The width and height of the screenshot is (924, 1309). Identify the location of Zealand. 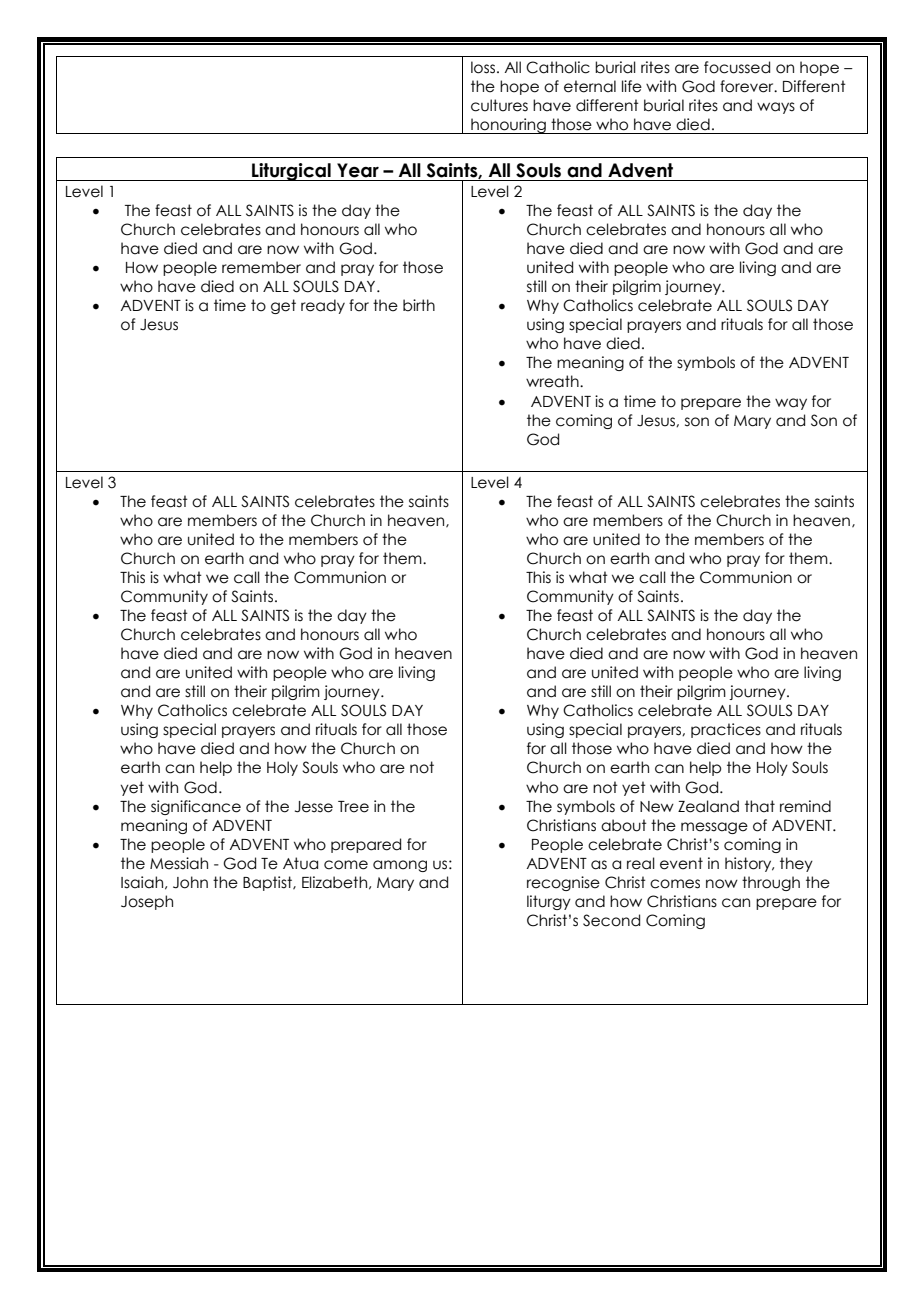
(708, 806).
